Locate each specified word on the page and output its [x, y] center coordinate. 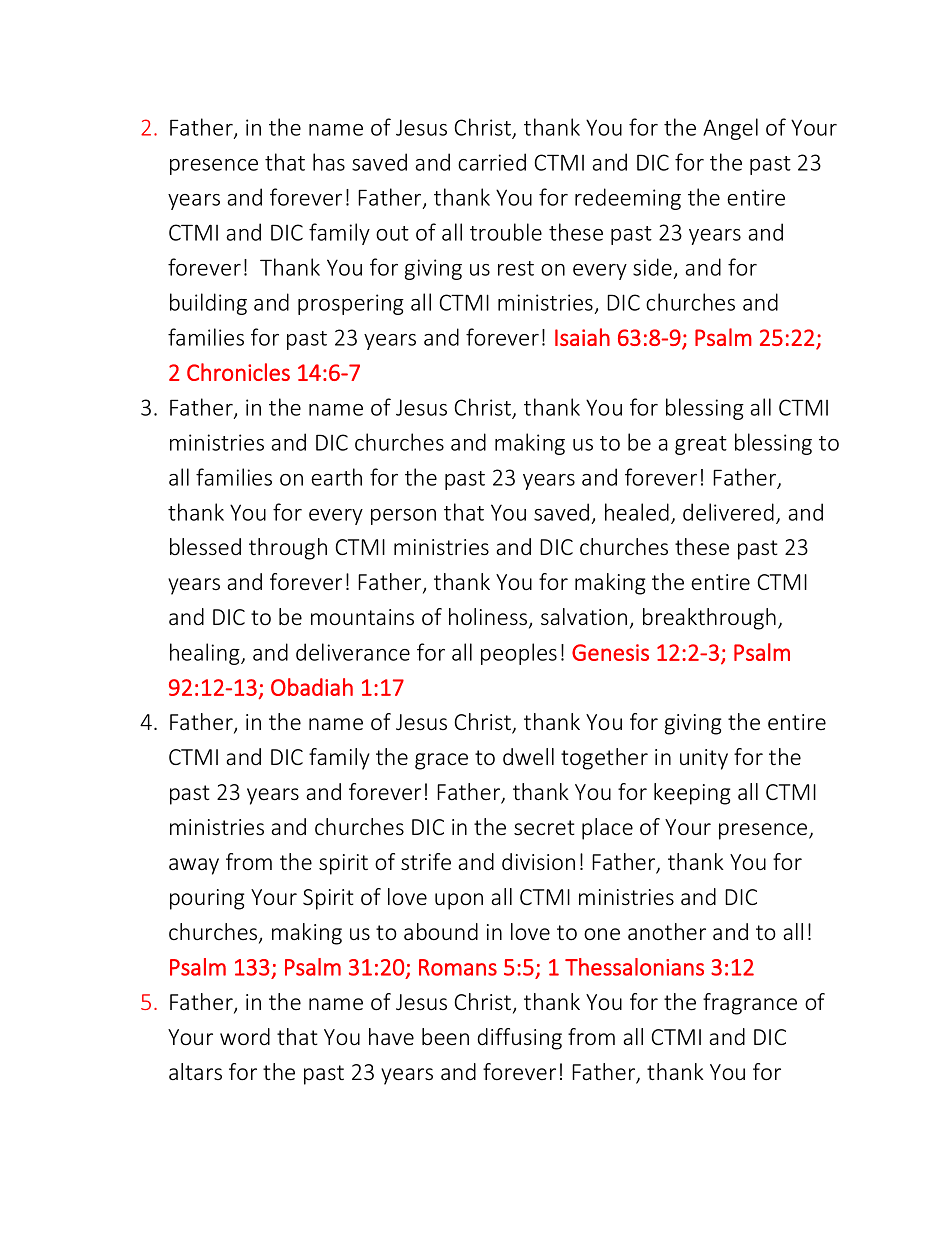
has [329, 162]
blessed [205, 547]
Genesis [610, 652]
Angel [730, 129]
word [245, 1036]
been [445, 1036]
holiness [489, 618]
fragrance [750, 1004]
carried [492, 162]
